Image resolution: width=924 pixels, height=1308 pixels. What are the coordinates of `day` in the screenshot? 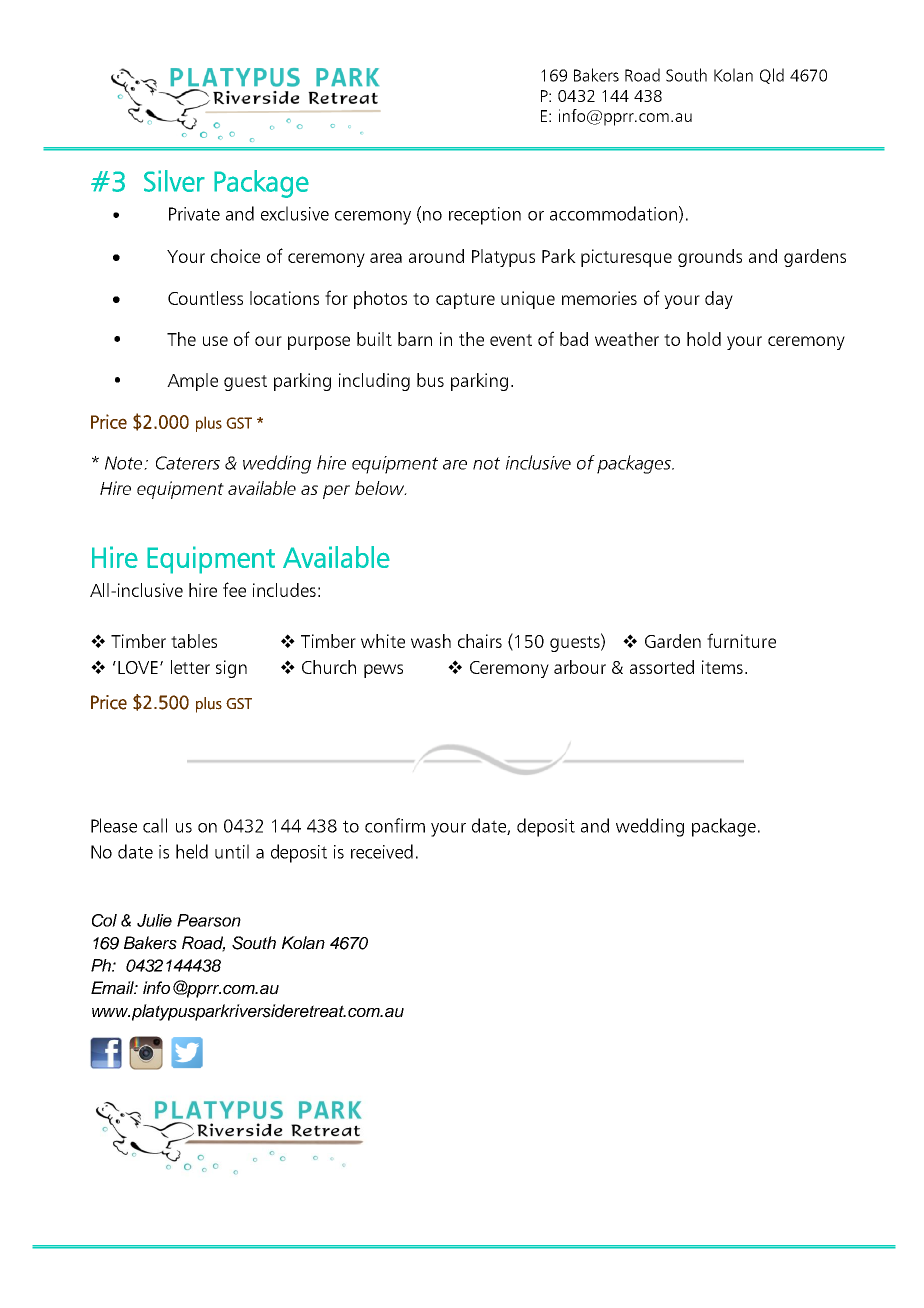 It's located at (719, 300).
